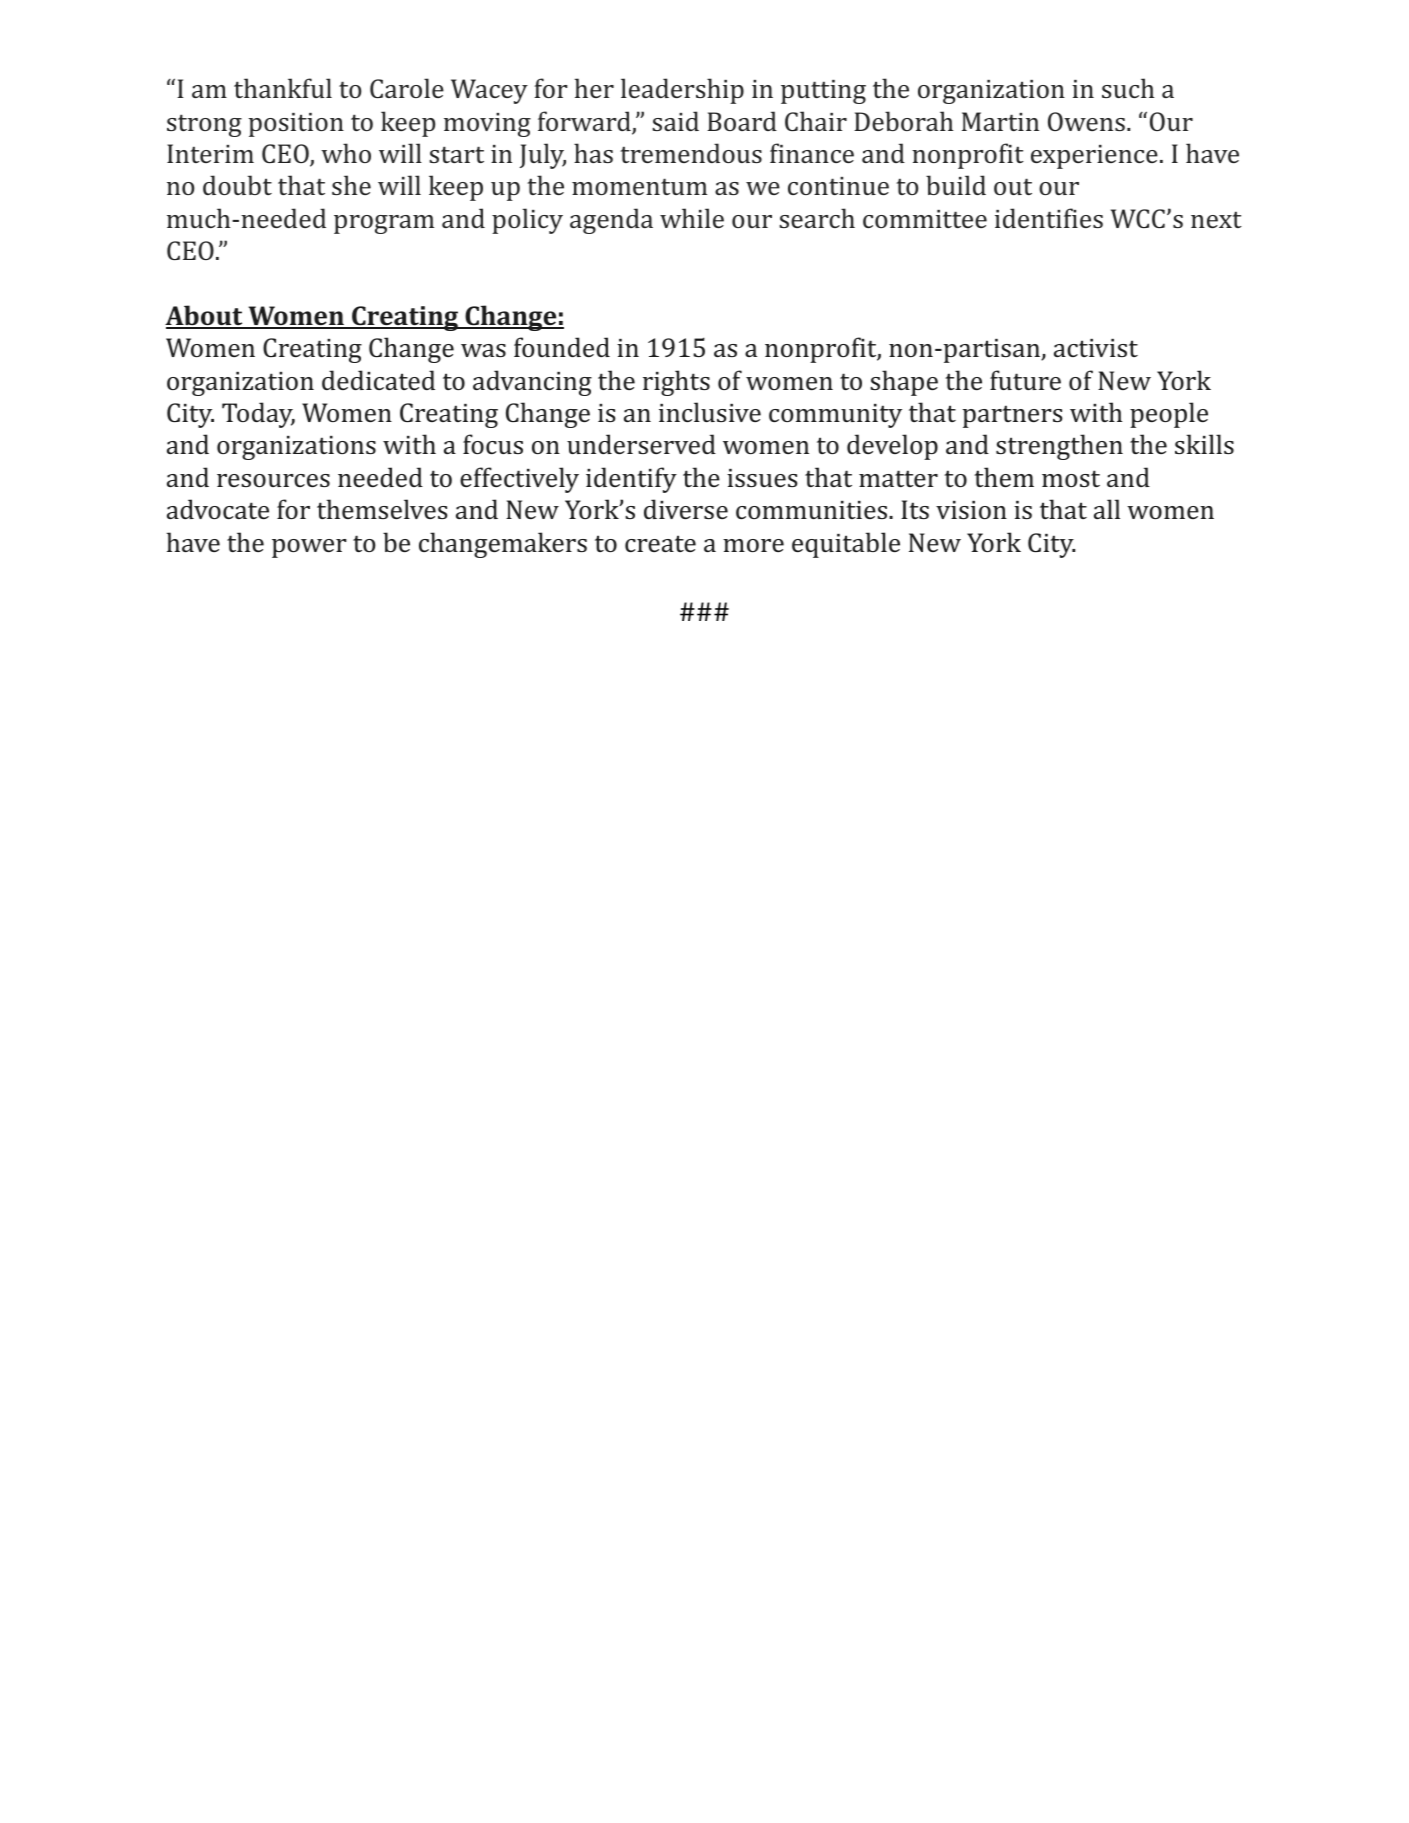  Describe the element at coordinates (205, 316) in the screenshot. I see `About` at that location.
